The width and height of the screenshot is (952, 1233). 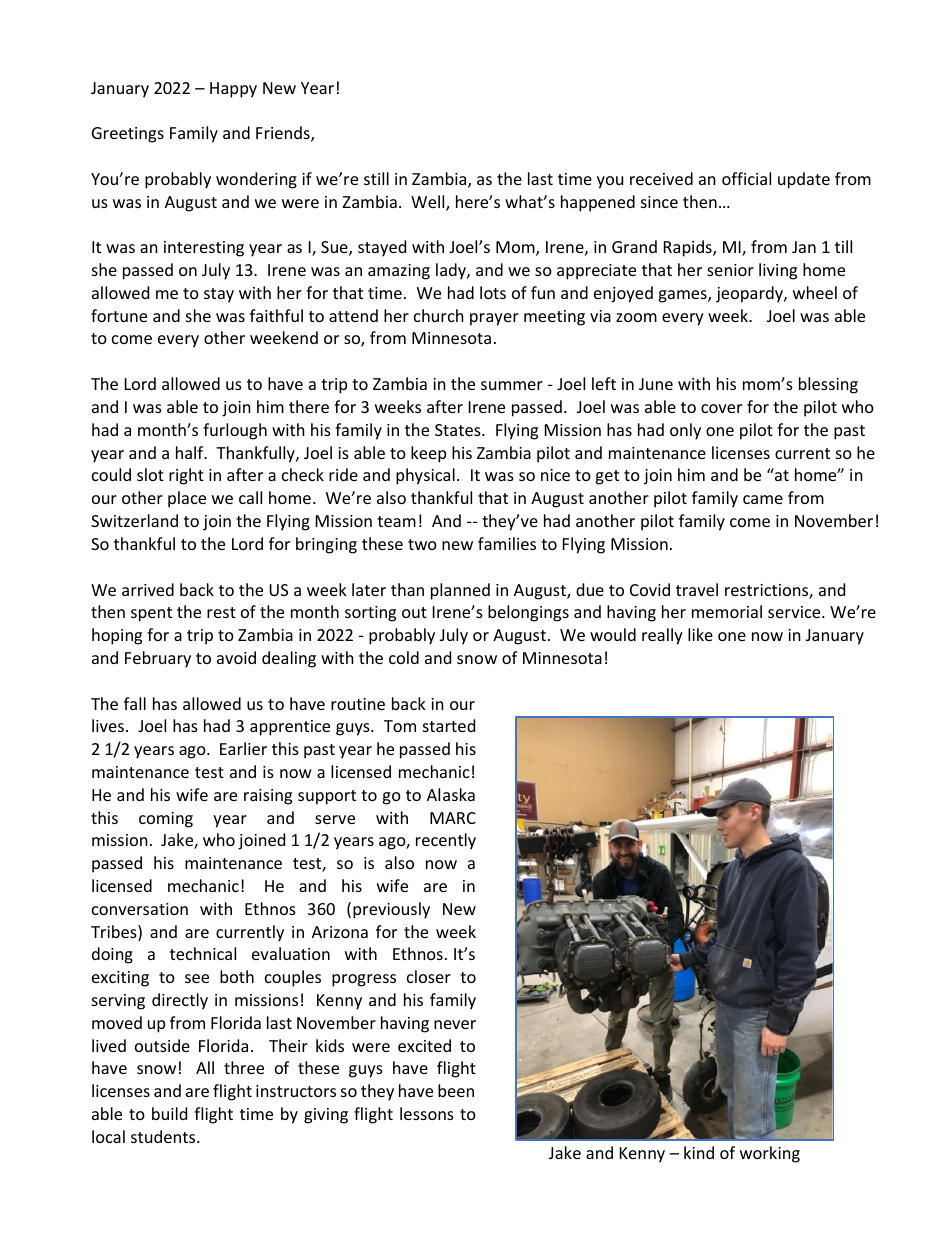 I want to click on planned, so click(x=460, y=591).
